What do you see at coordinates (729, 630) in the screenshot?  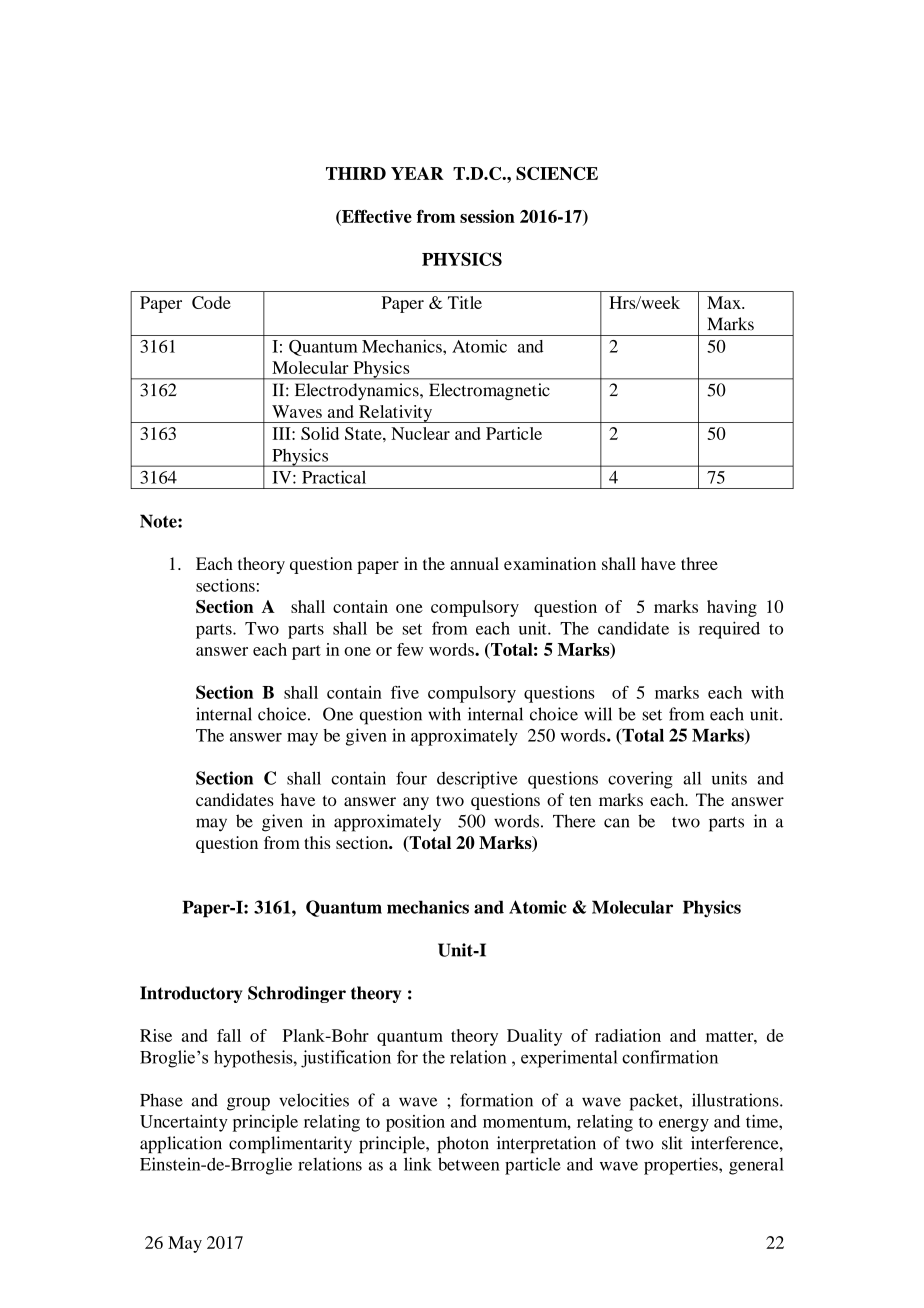 I see `required` at bounding box center [729, 630].
